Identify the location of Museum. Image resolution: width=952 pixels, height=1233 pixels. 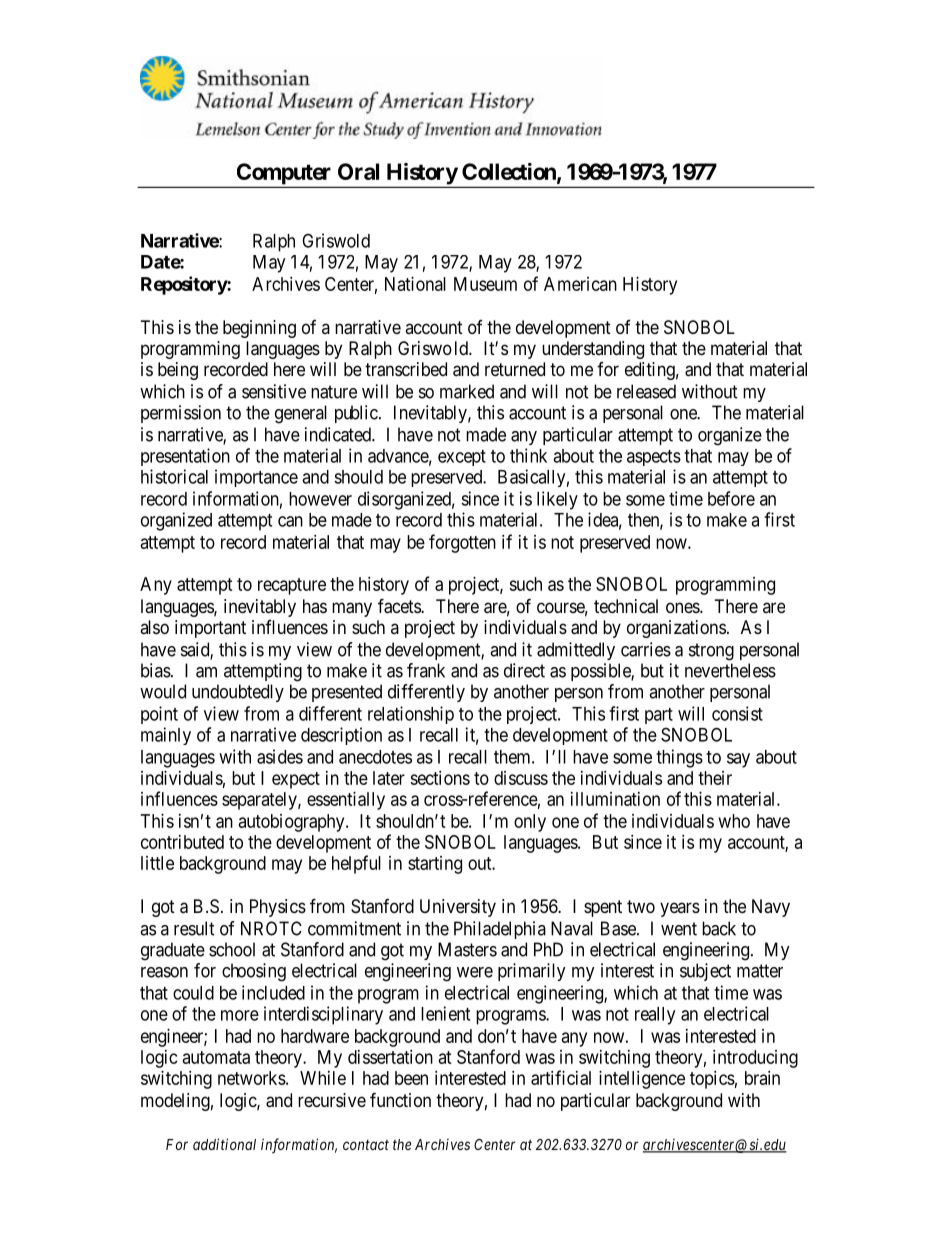
(485, 284).
